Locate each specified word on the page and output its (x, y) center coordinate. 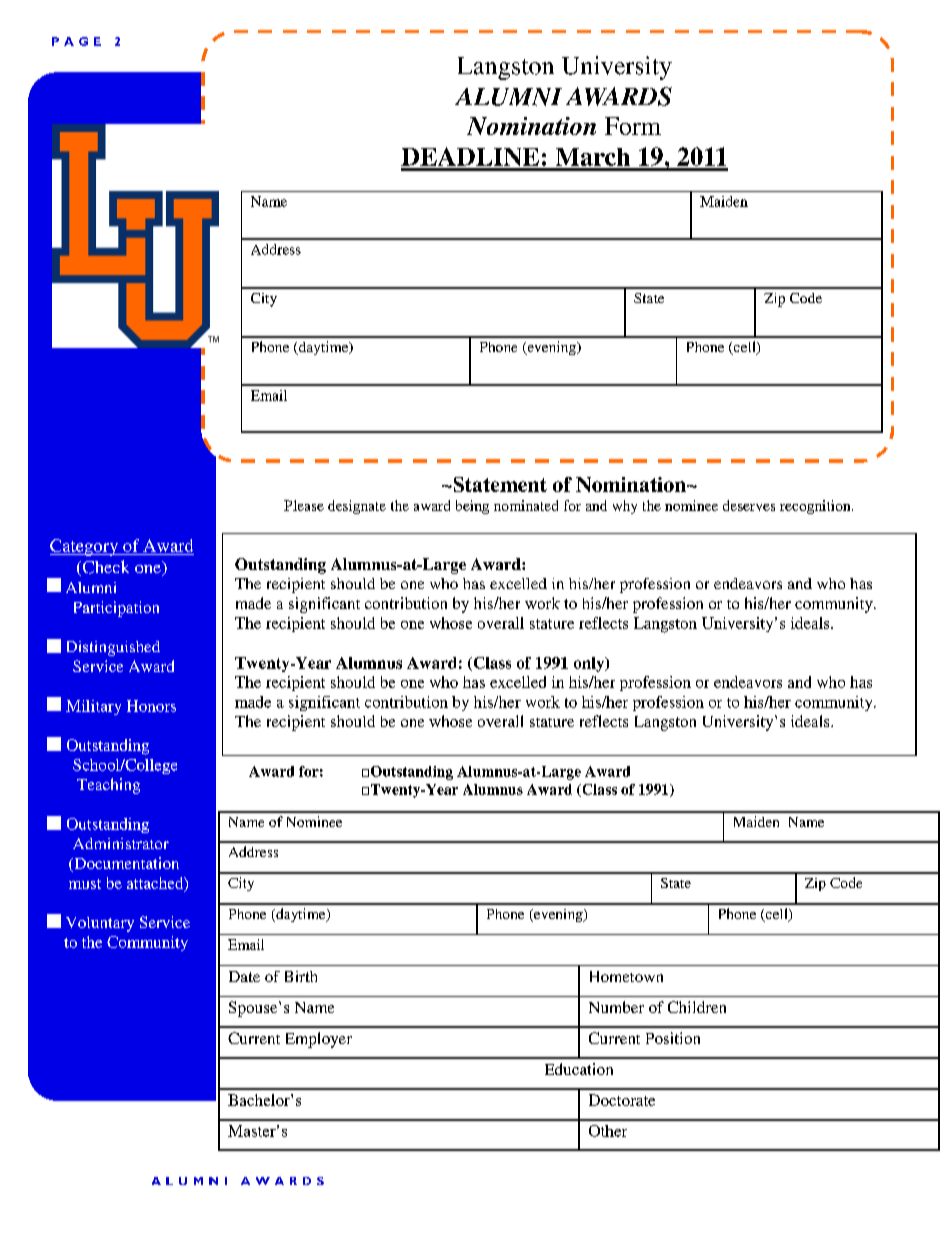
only (590, 664)
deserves (749, 505)
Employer (319, 1040)
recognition (816, 507)
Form (633, 126)
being (472, 507)
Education (579, 1069)
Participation (116, 609)
